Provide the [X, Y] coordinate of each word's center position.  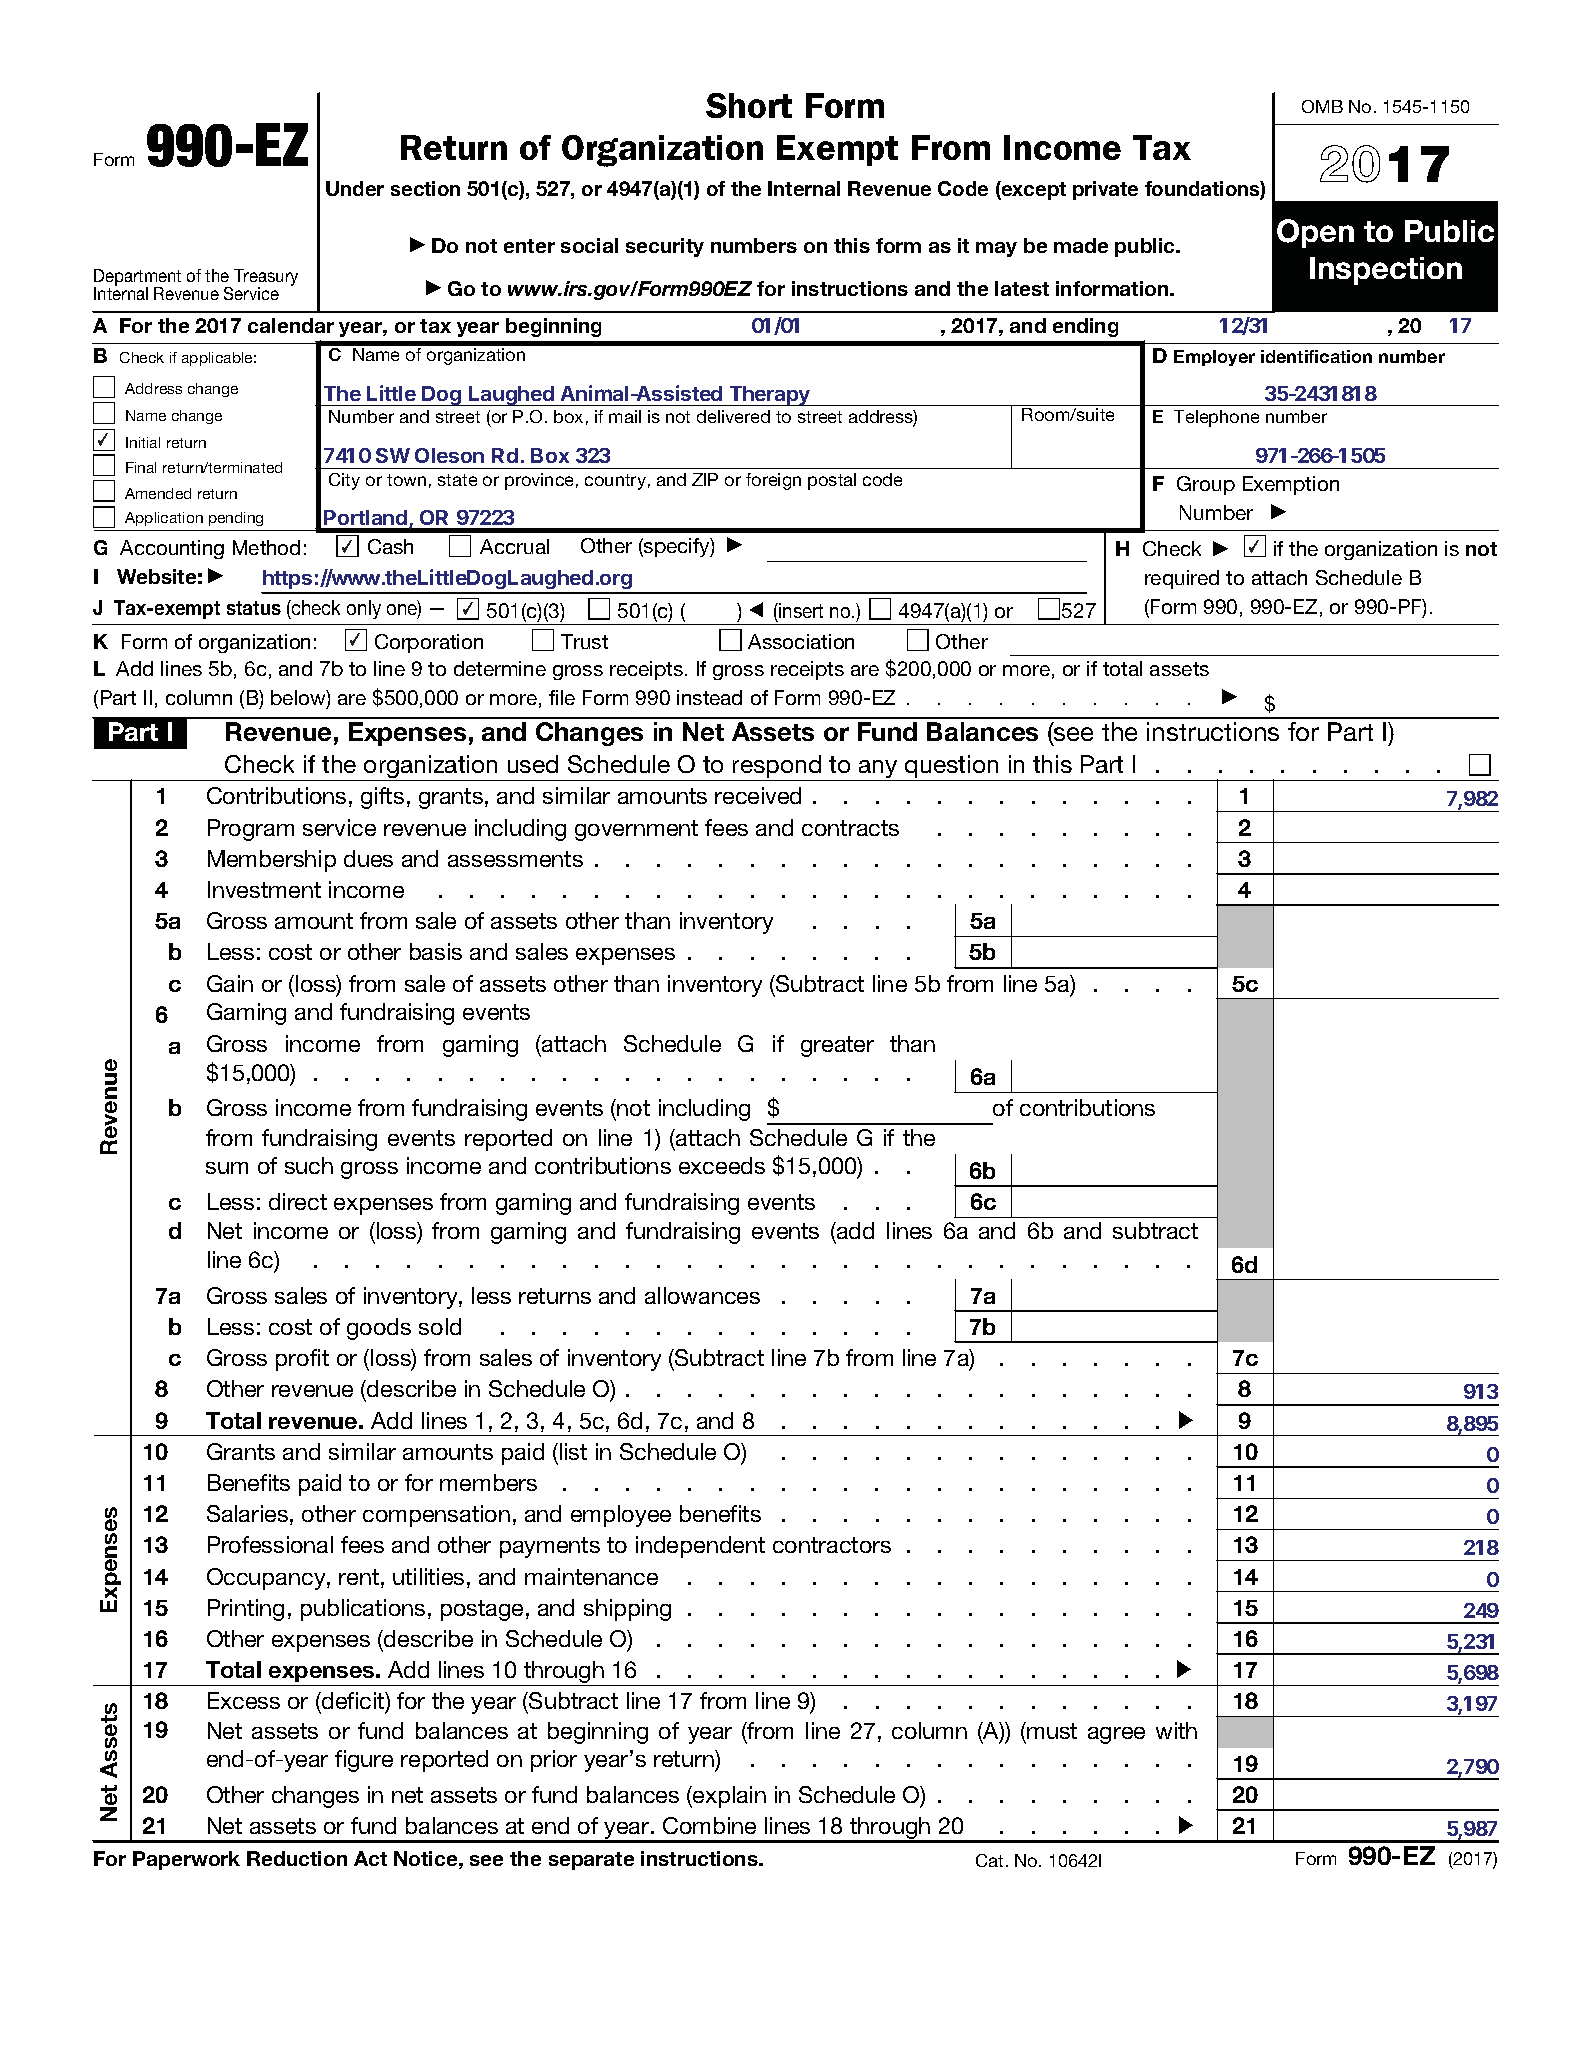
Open [1315, 233]
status [254, 608]
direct [298, 1201]
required [1182, 579]
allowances [702, 1295]
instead [709, 697]
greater [837, 1046]
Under [355, 188]
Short [749, 105]
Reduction [297, 1858]
